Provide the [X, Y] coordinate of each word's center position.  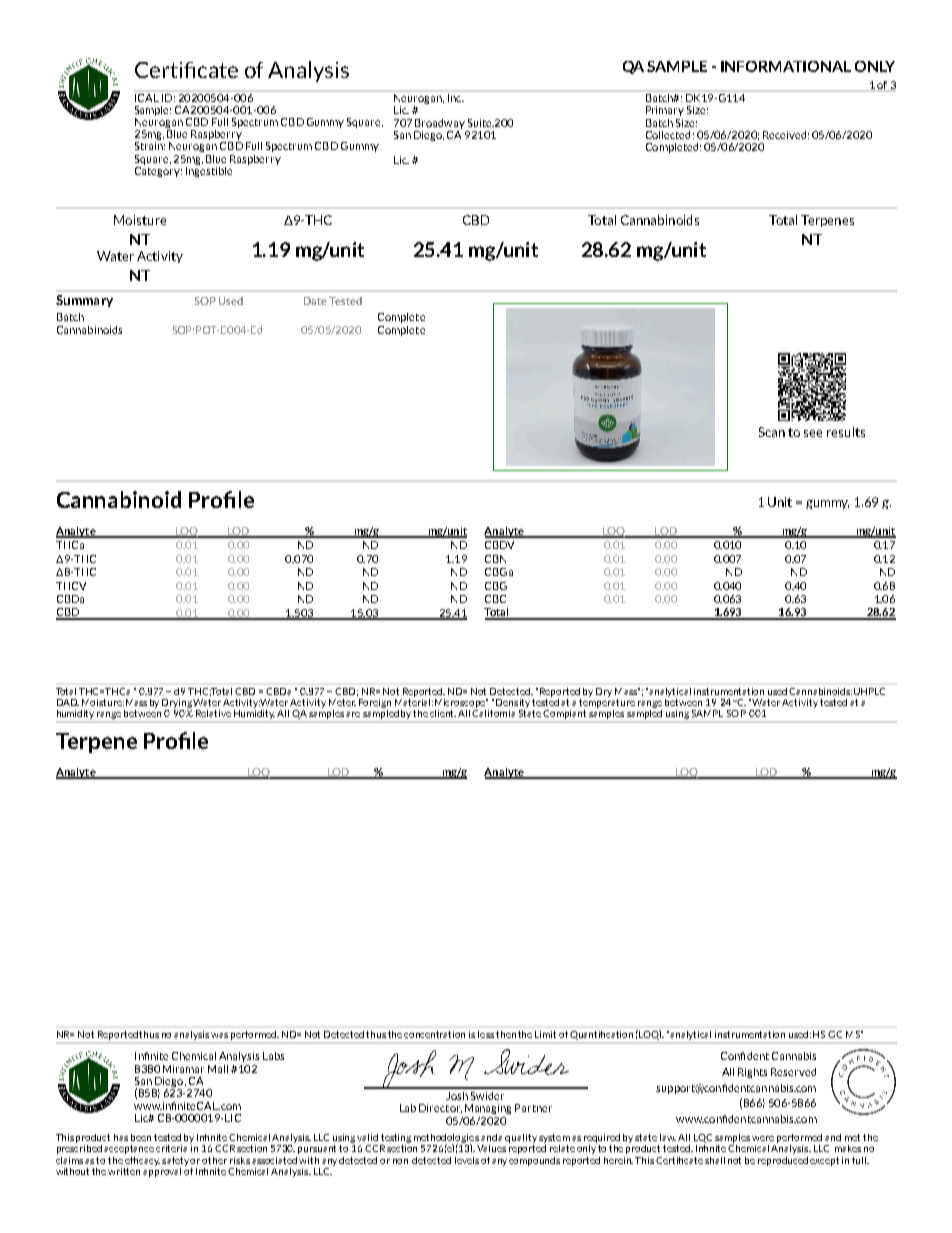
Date [315, 301]
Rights [752, 1073]
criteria [173, 1147]
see [813, 433]
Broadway [440, 124]
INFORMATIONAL [786, 66]
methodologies [446, 1139]
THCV [71, 586]
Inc [455, 96]
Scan [772, 432]
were [763, 1138]
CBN [495, 559]
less [486, 1034]
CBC [495, 599]
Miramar [183, 1069]
